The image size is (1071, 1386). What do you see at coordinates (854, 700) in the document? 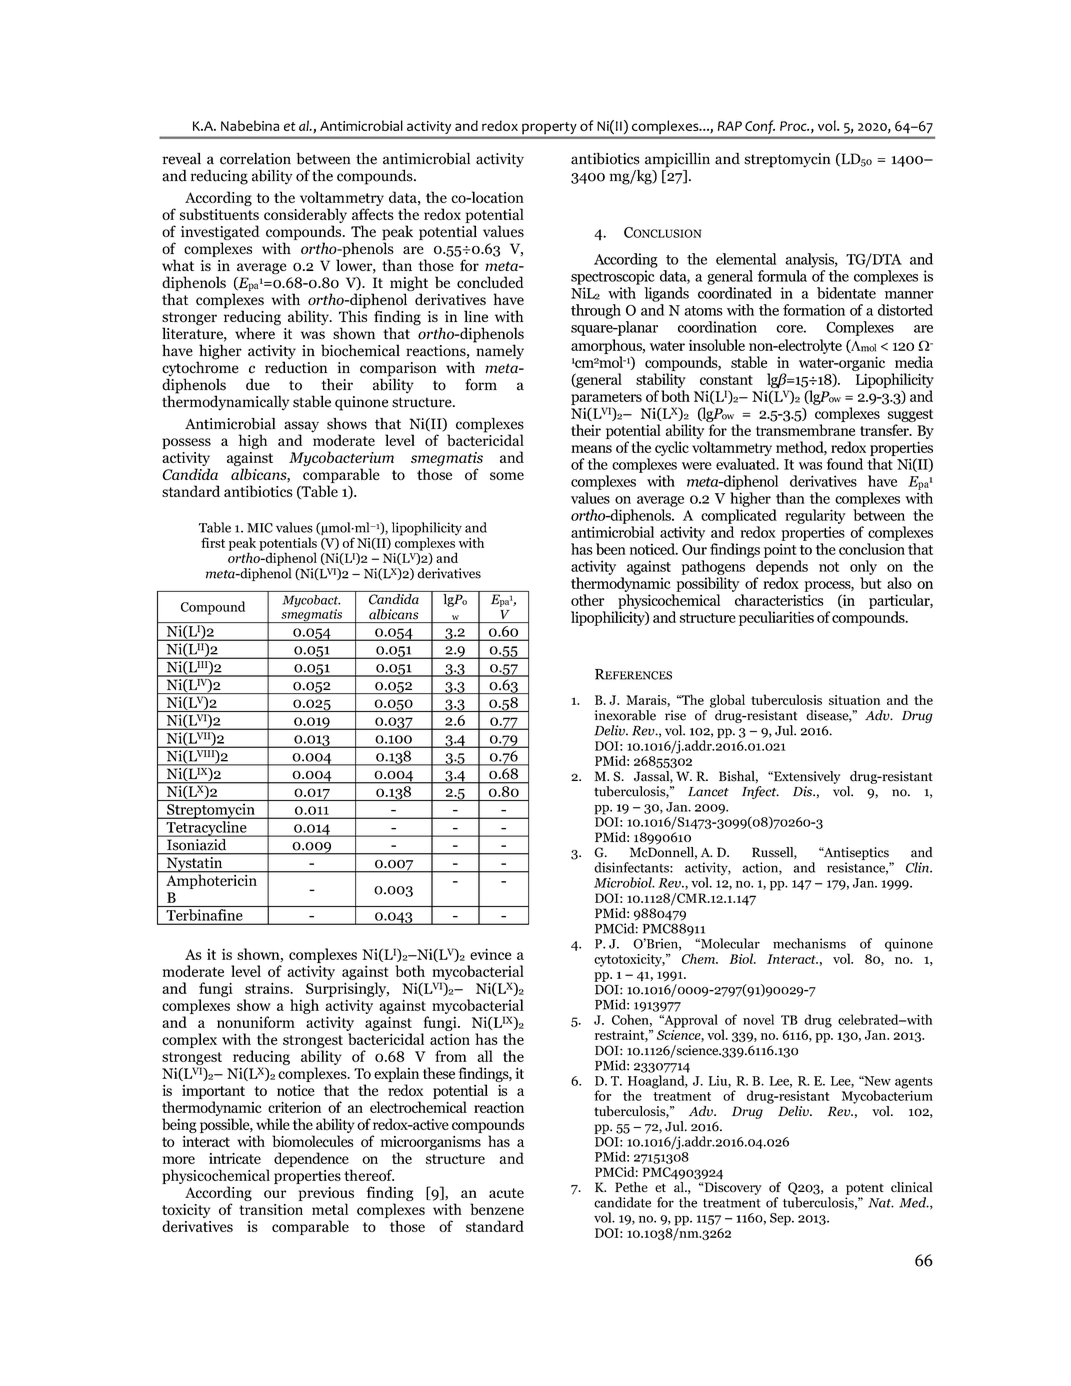
I see `situation` at bounding box center [854, 700].
